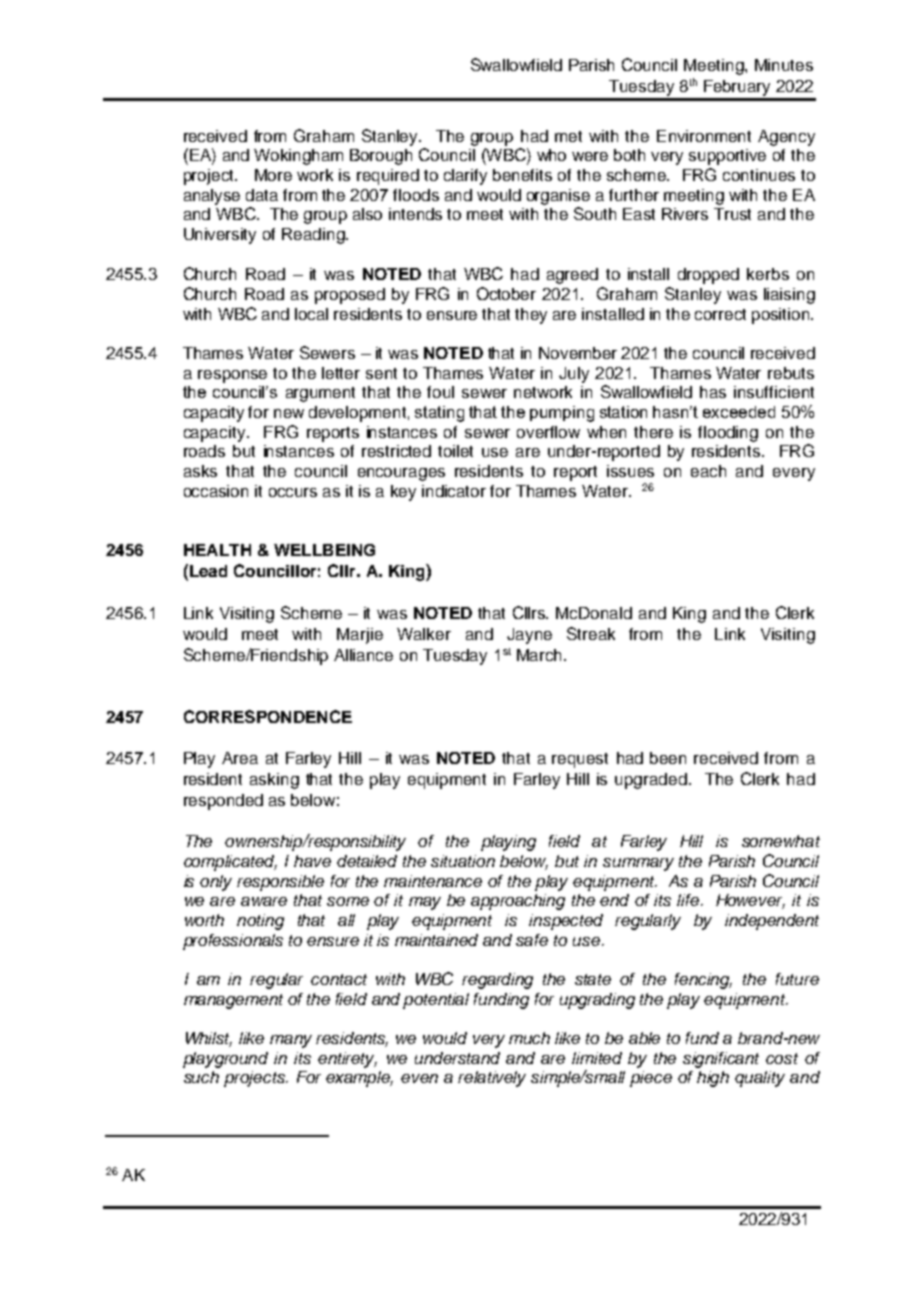  What do you see at coordinates (268, 716) in the image?
I see `CORRESPONDENCE` at bounding box center [268, 716].
